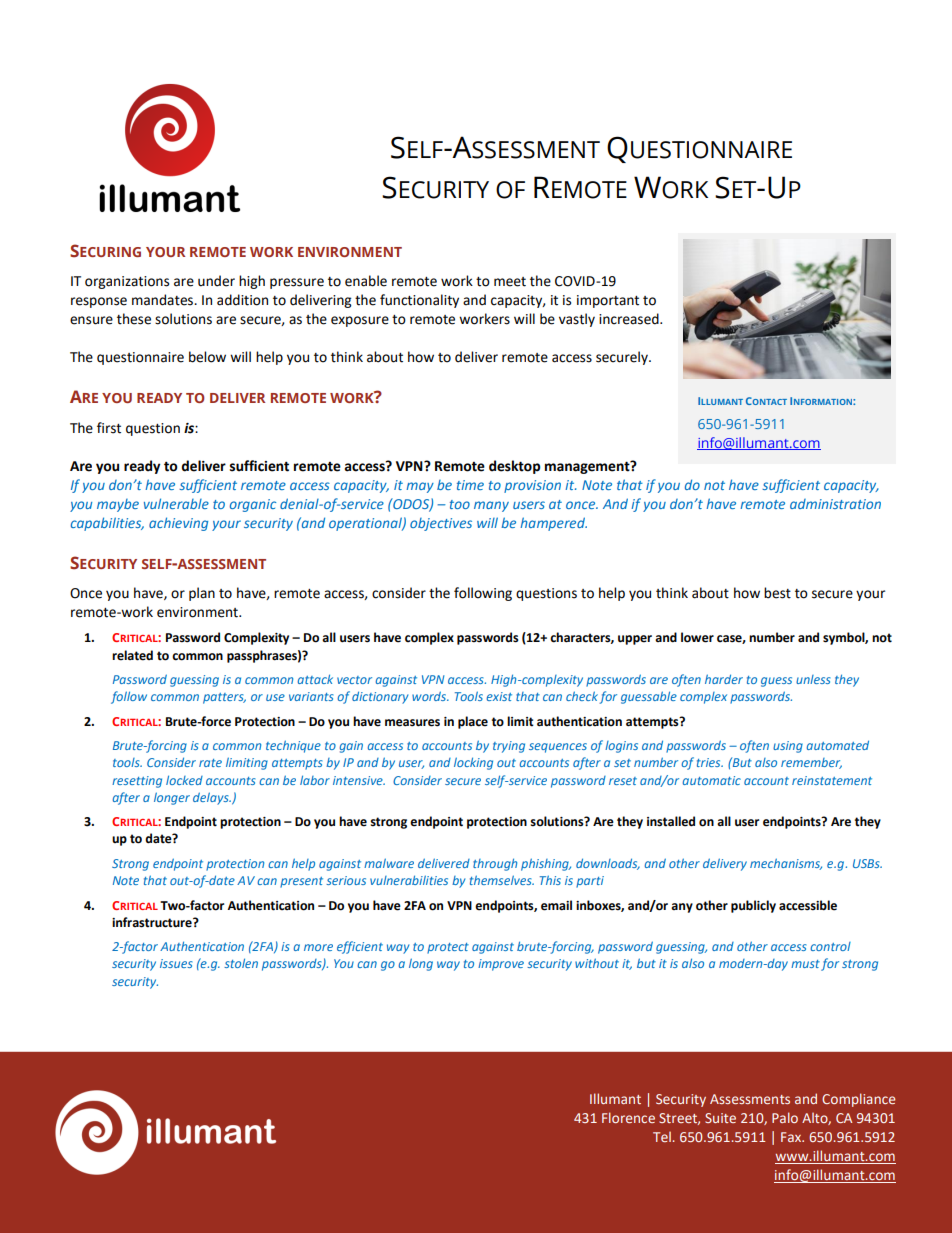  Describe the element at coordinates (785, 1117) in the page. I see `Palo` at that location.
